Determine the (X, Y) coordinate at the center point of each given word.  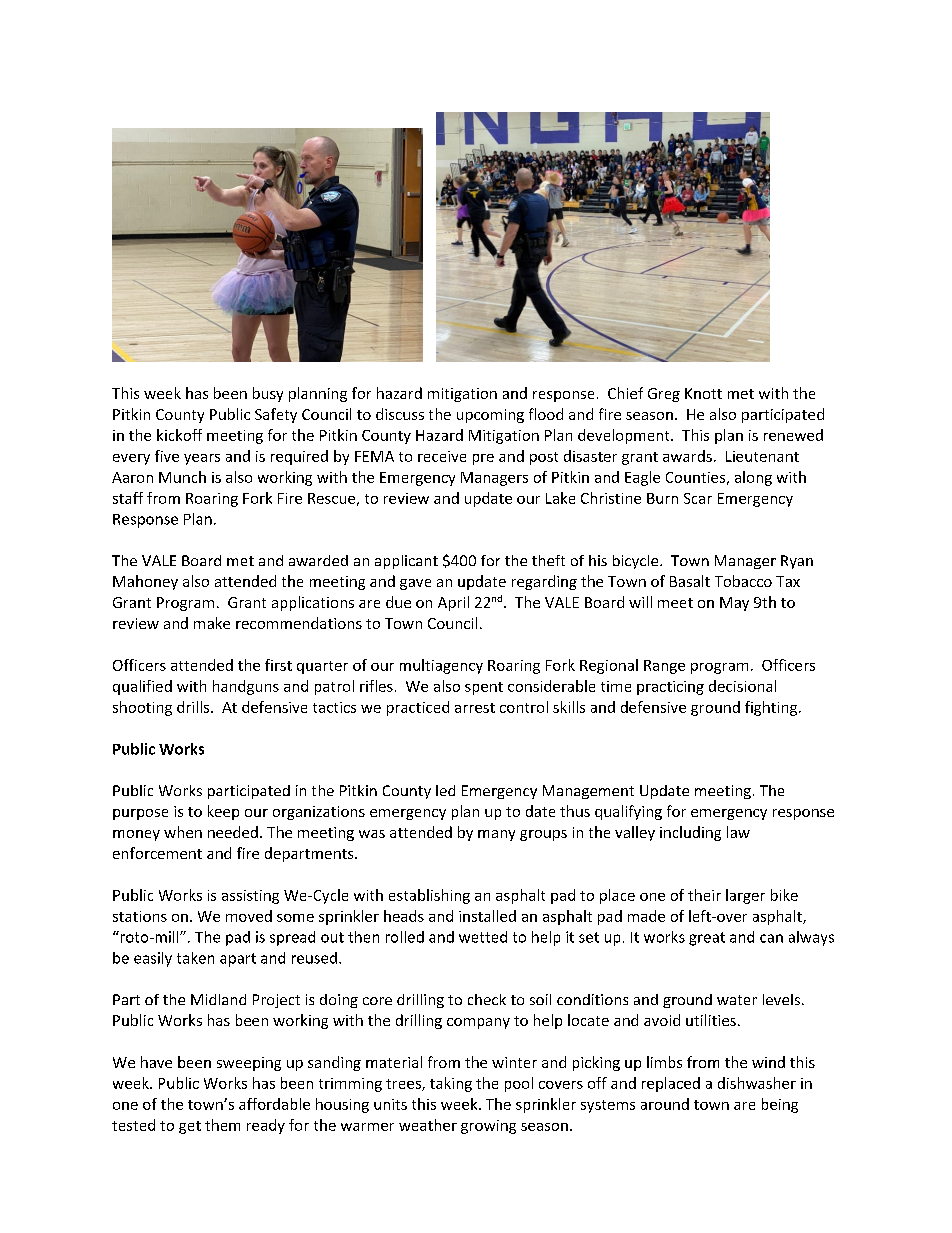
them (222, 1125)
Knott (703, 393)
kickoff (179, 435)
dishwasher (757, 1083)
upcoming (490, 416)
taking (451, 1084)
